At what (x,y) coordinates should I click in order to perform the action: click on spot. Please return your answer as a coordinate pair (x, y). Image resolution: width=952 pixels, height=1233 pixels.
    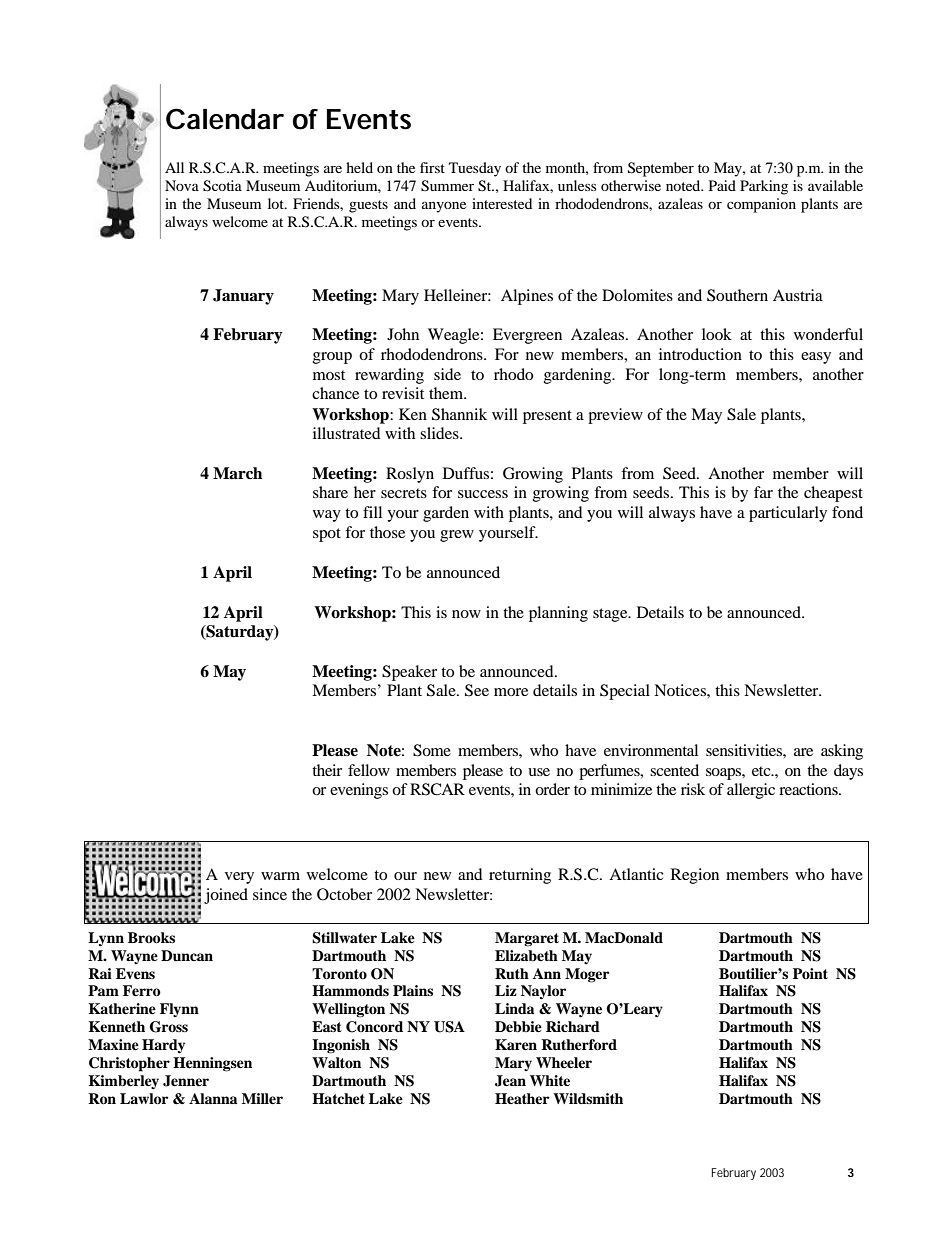
    Looking at the image, I should click on (327, 535).
